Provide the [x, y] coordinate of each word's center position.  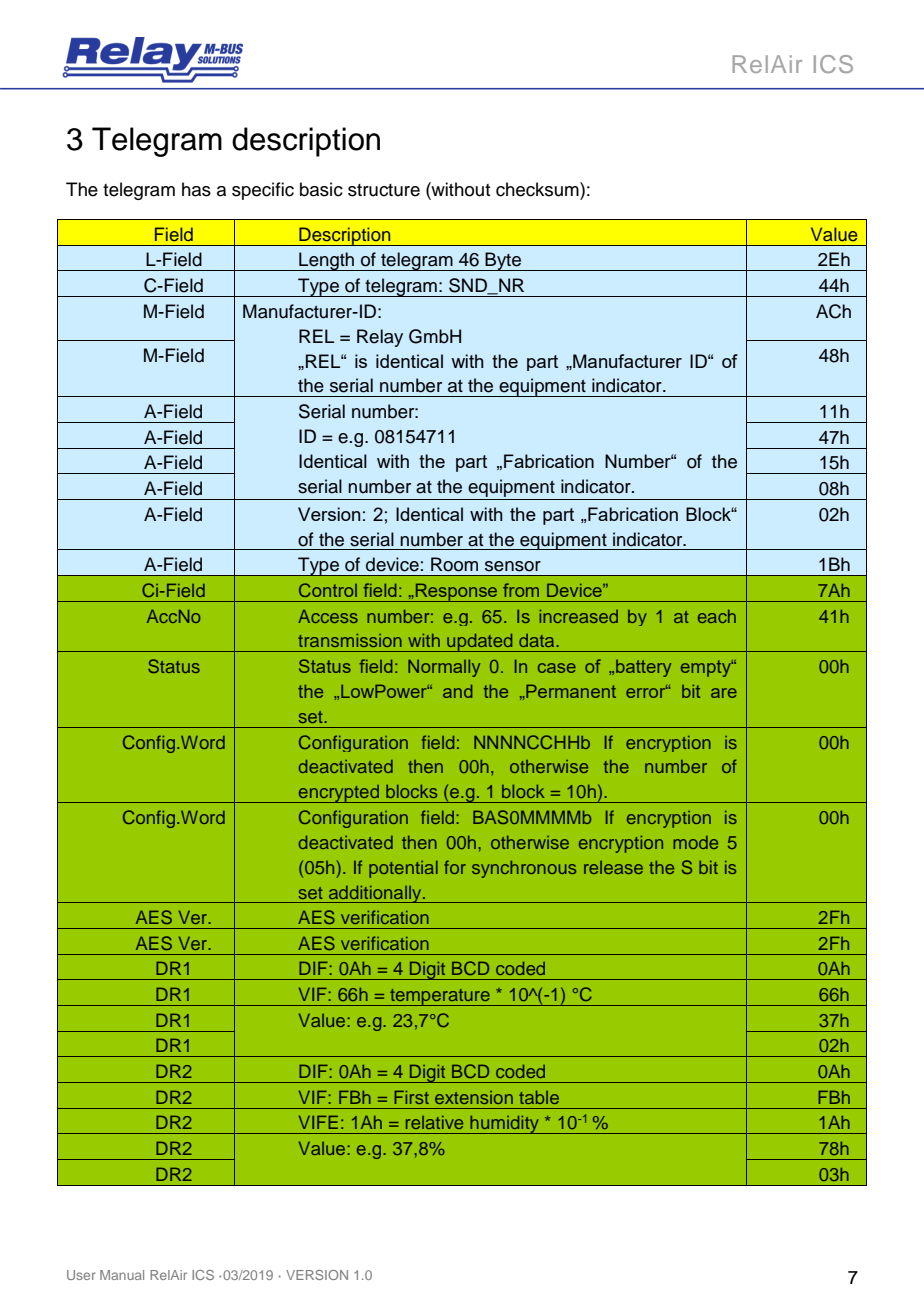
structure [384, 190]
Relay [380, 338]
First [411, 1097]
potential [403, 869]
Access [328, 616]
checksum [538, 189]
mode [695, 842]
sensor [513, 566]
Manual [122, 1275]
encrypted [339, 794]
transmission [350, 640]
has [196, 189]
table [539, 1097]
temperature [440, 997]
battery [643, 668]
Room [454, 564]
